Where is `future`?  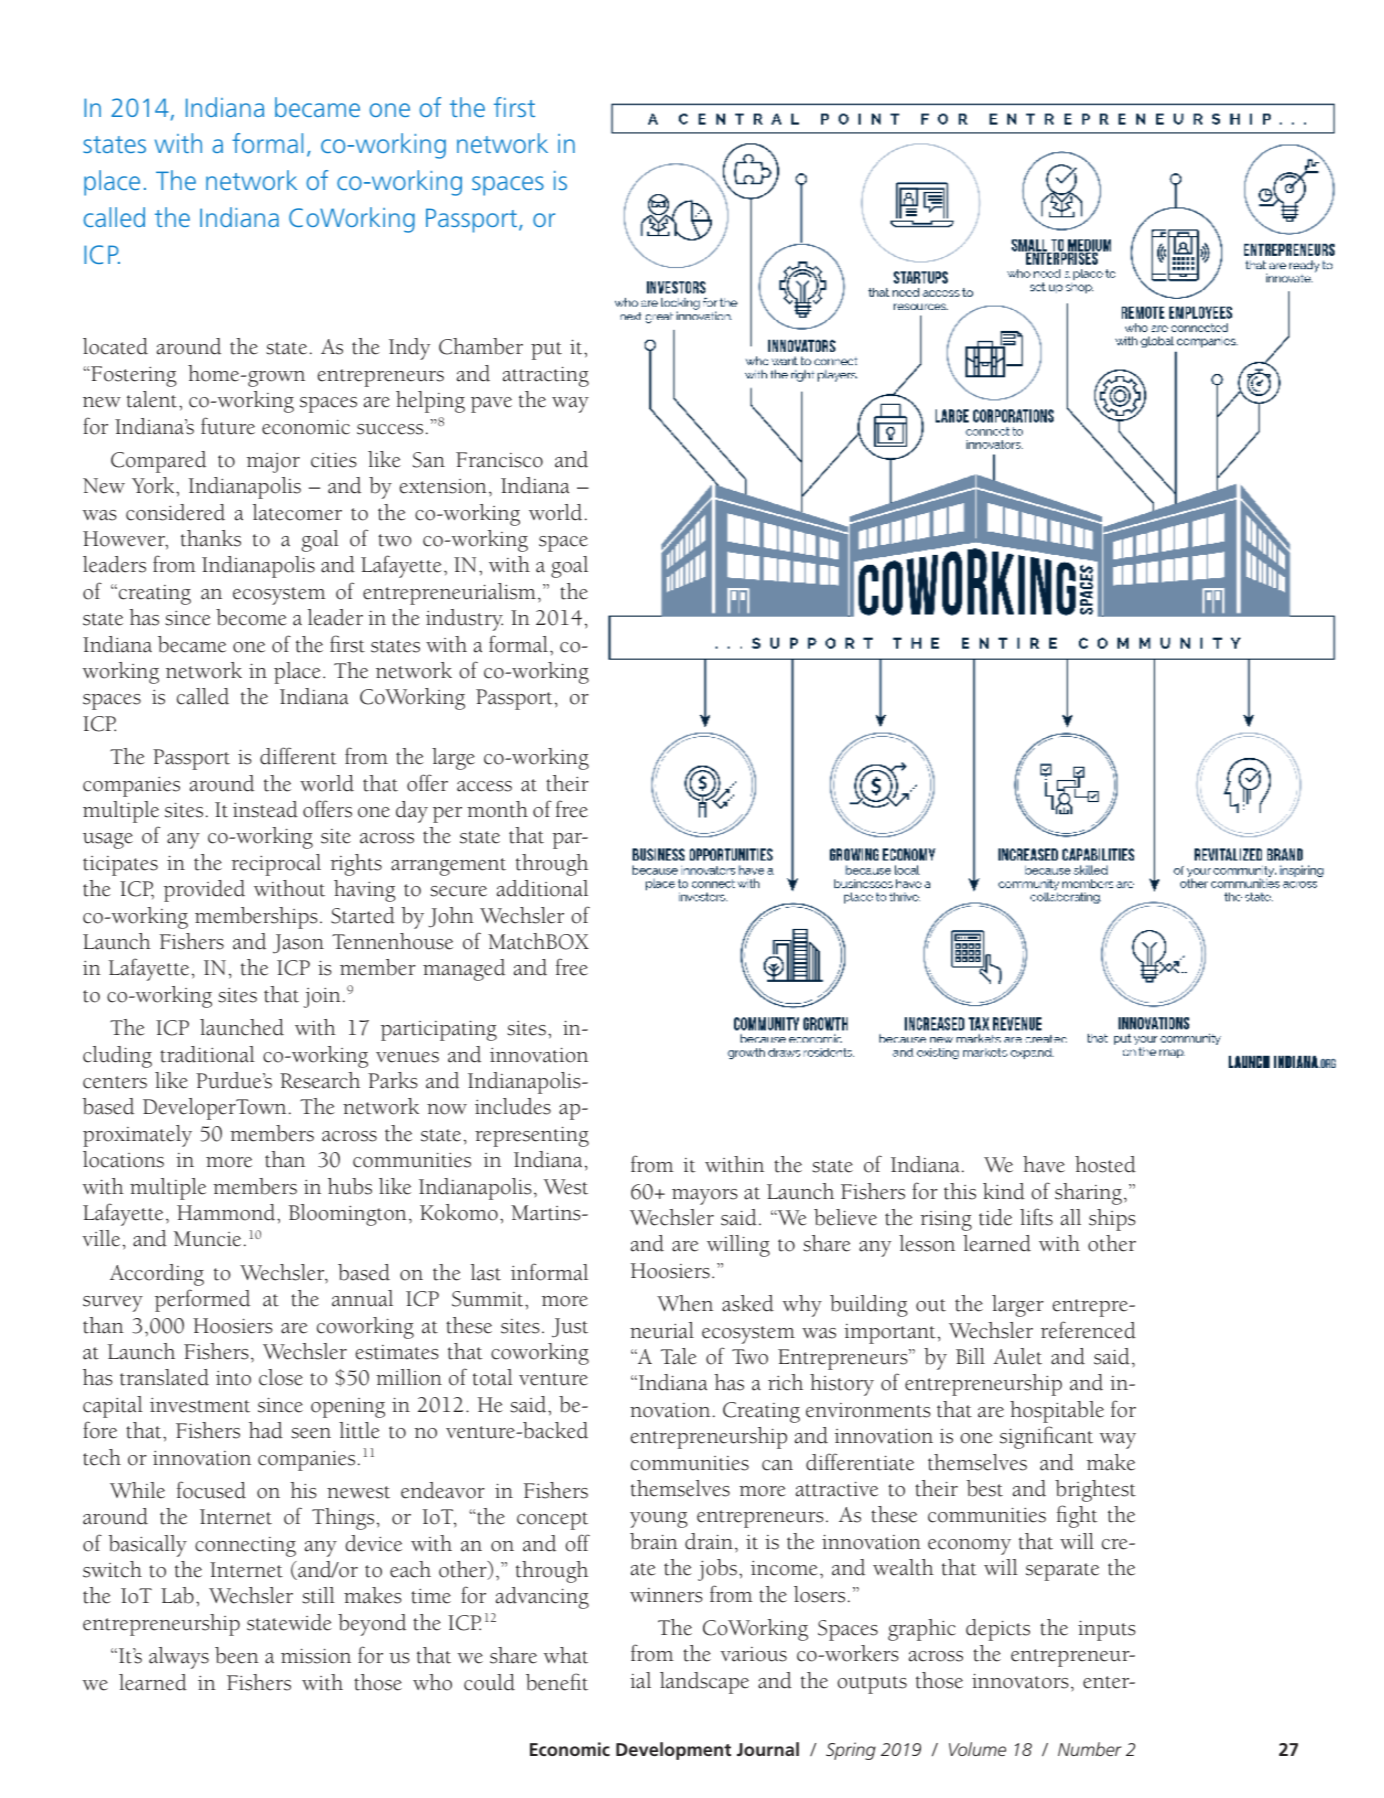 future is located at coordinates (228, 426).
